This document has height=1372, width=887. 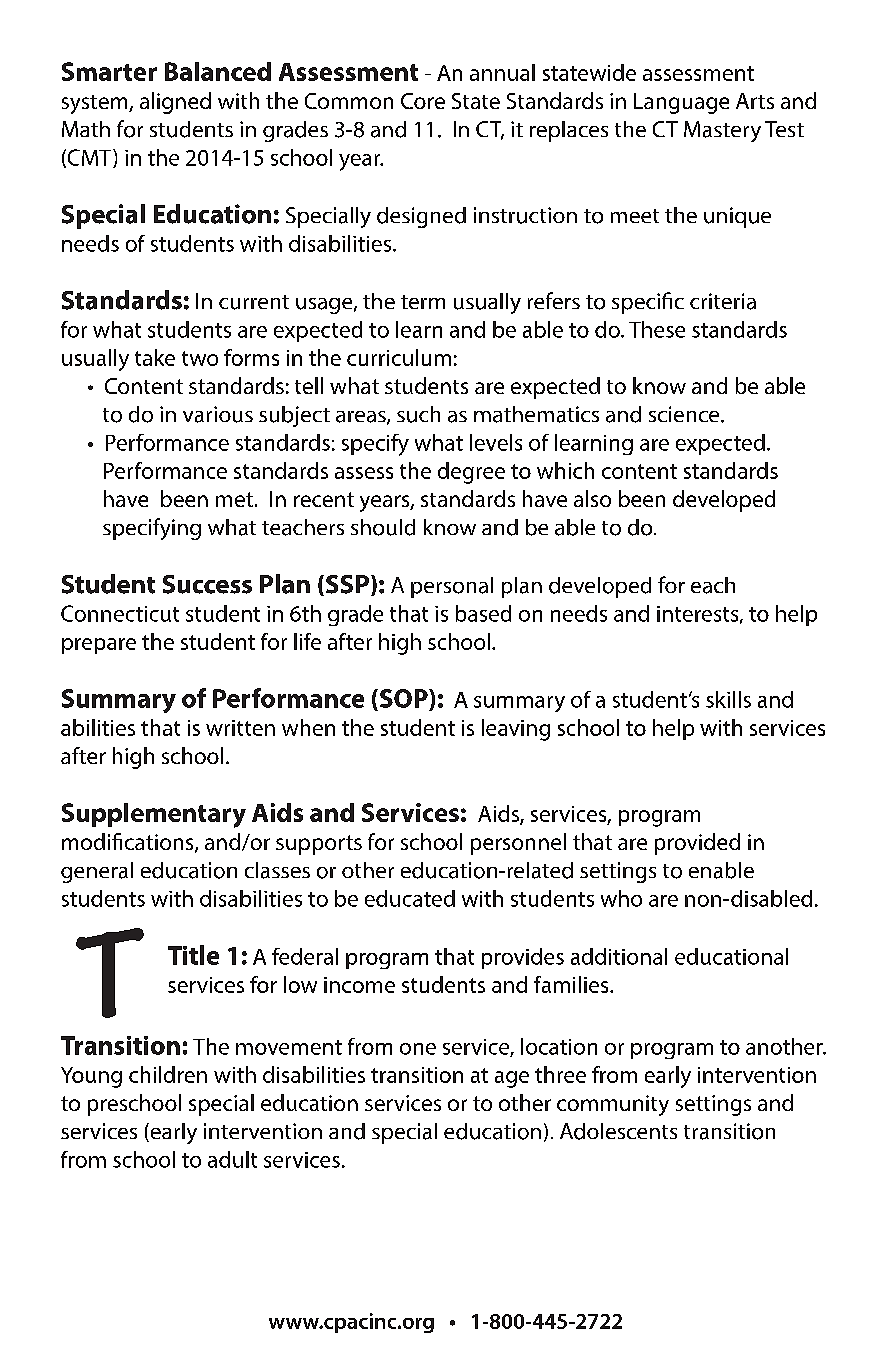 What do you see at coordinates (418, 1049) in the document?
I see `one` at bounding box center [418, 1049].
